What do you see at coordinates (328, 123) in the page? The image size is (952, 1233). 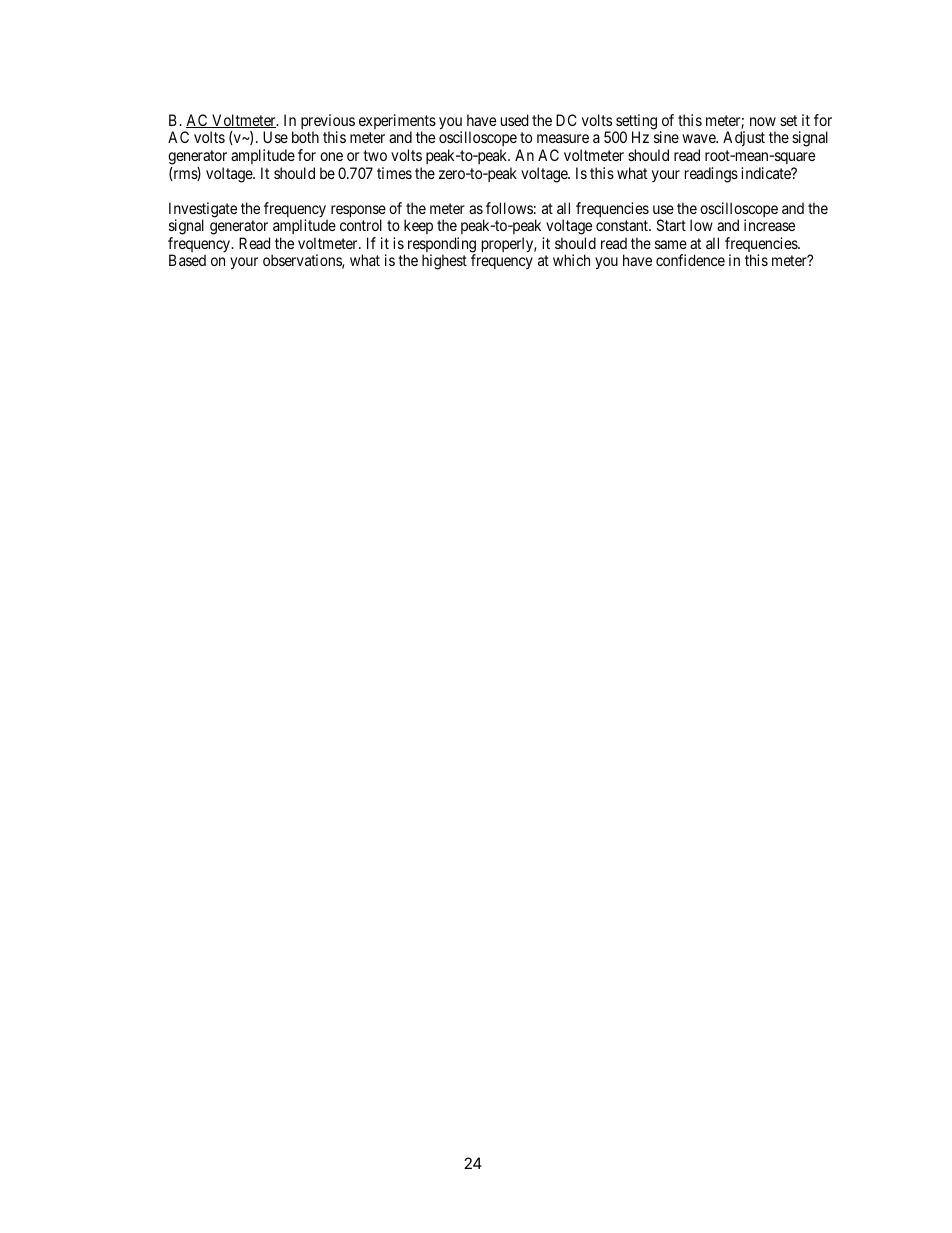 I see `previous` at bounding box center [328, 123].
